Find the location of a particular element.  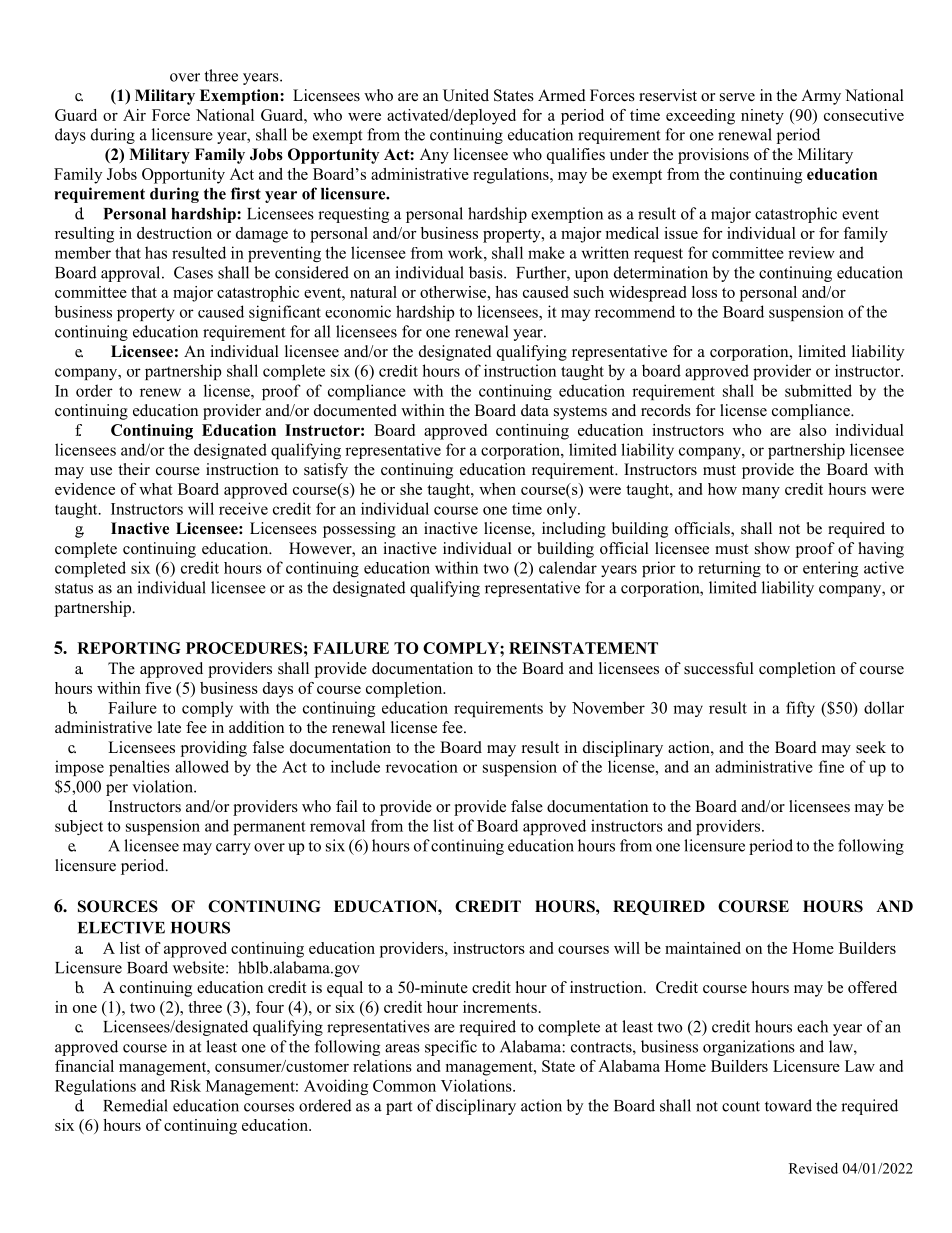

ninety is located at coordinates (762, 117).
